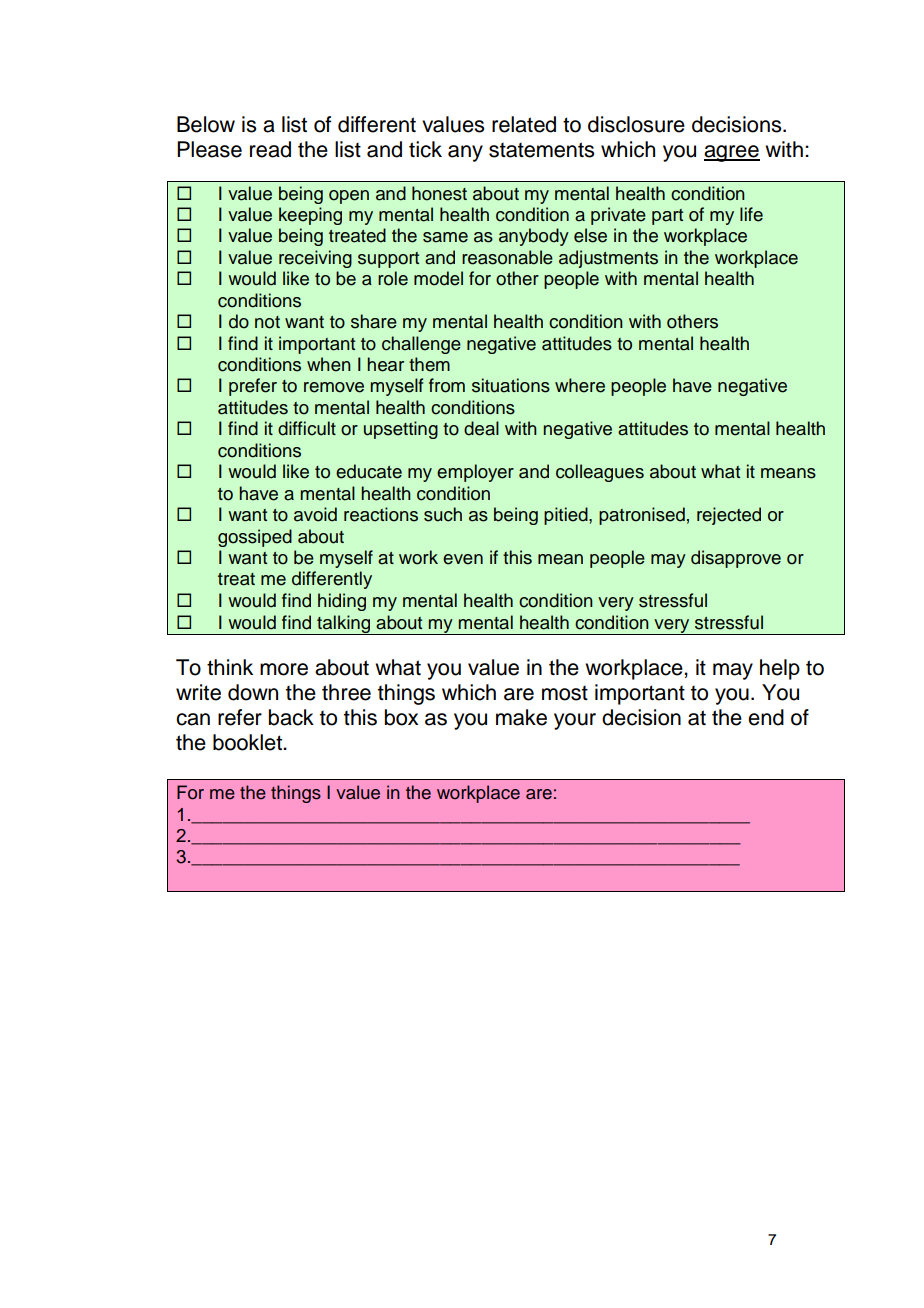  I want to click on employer, so click(475, 473).
